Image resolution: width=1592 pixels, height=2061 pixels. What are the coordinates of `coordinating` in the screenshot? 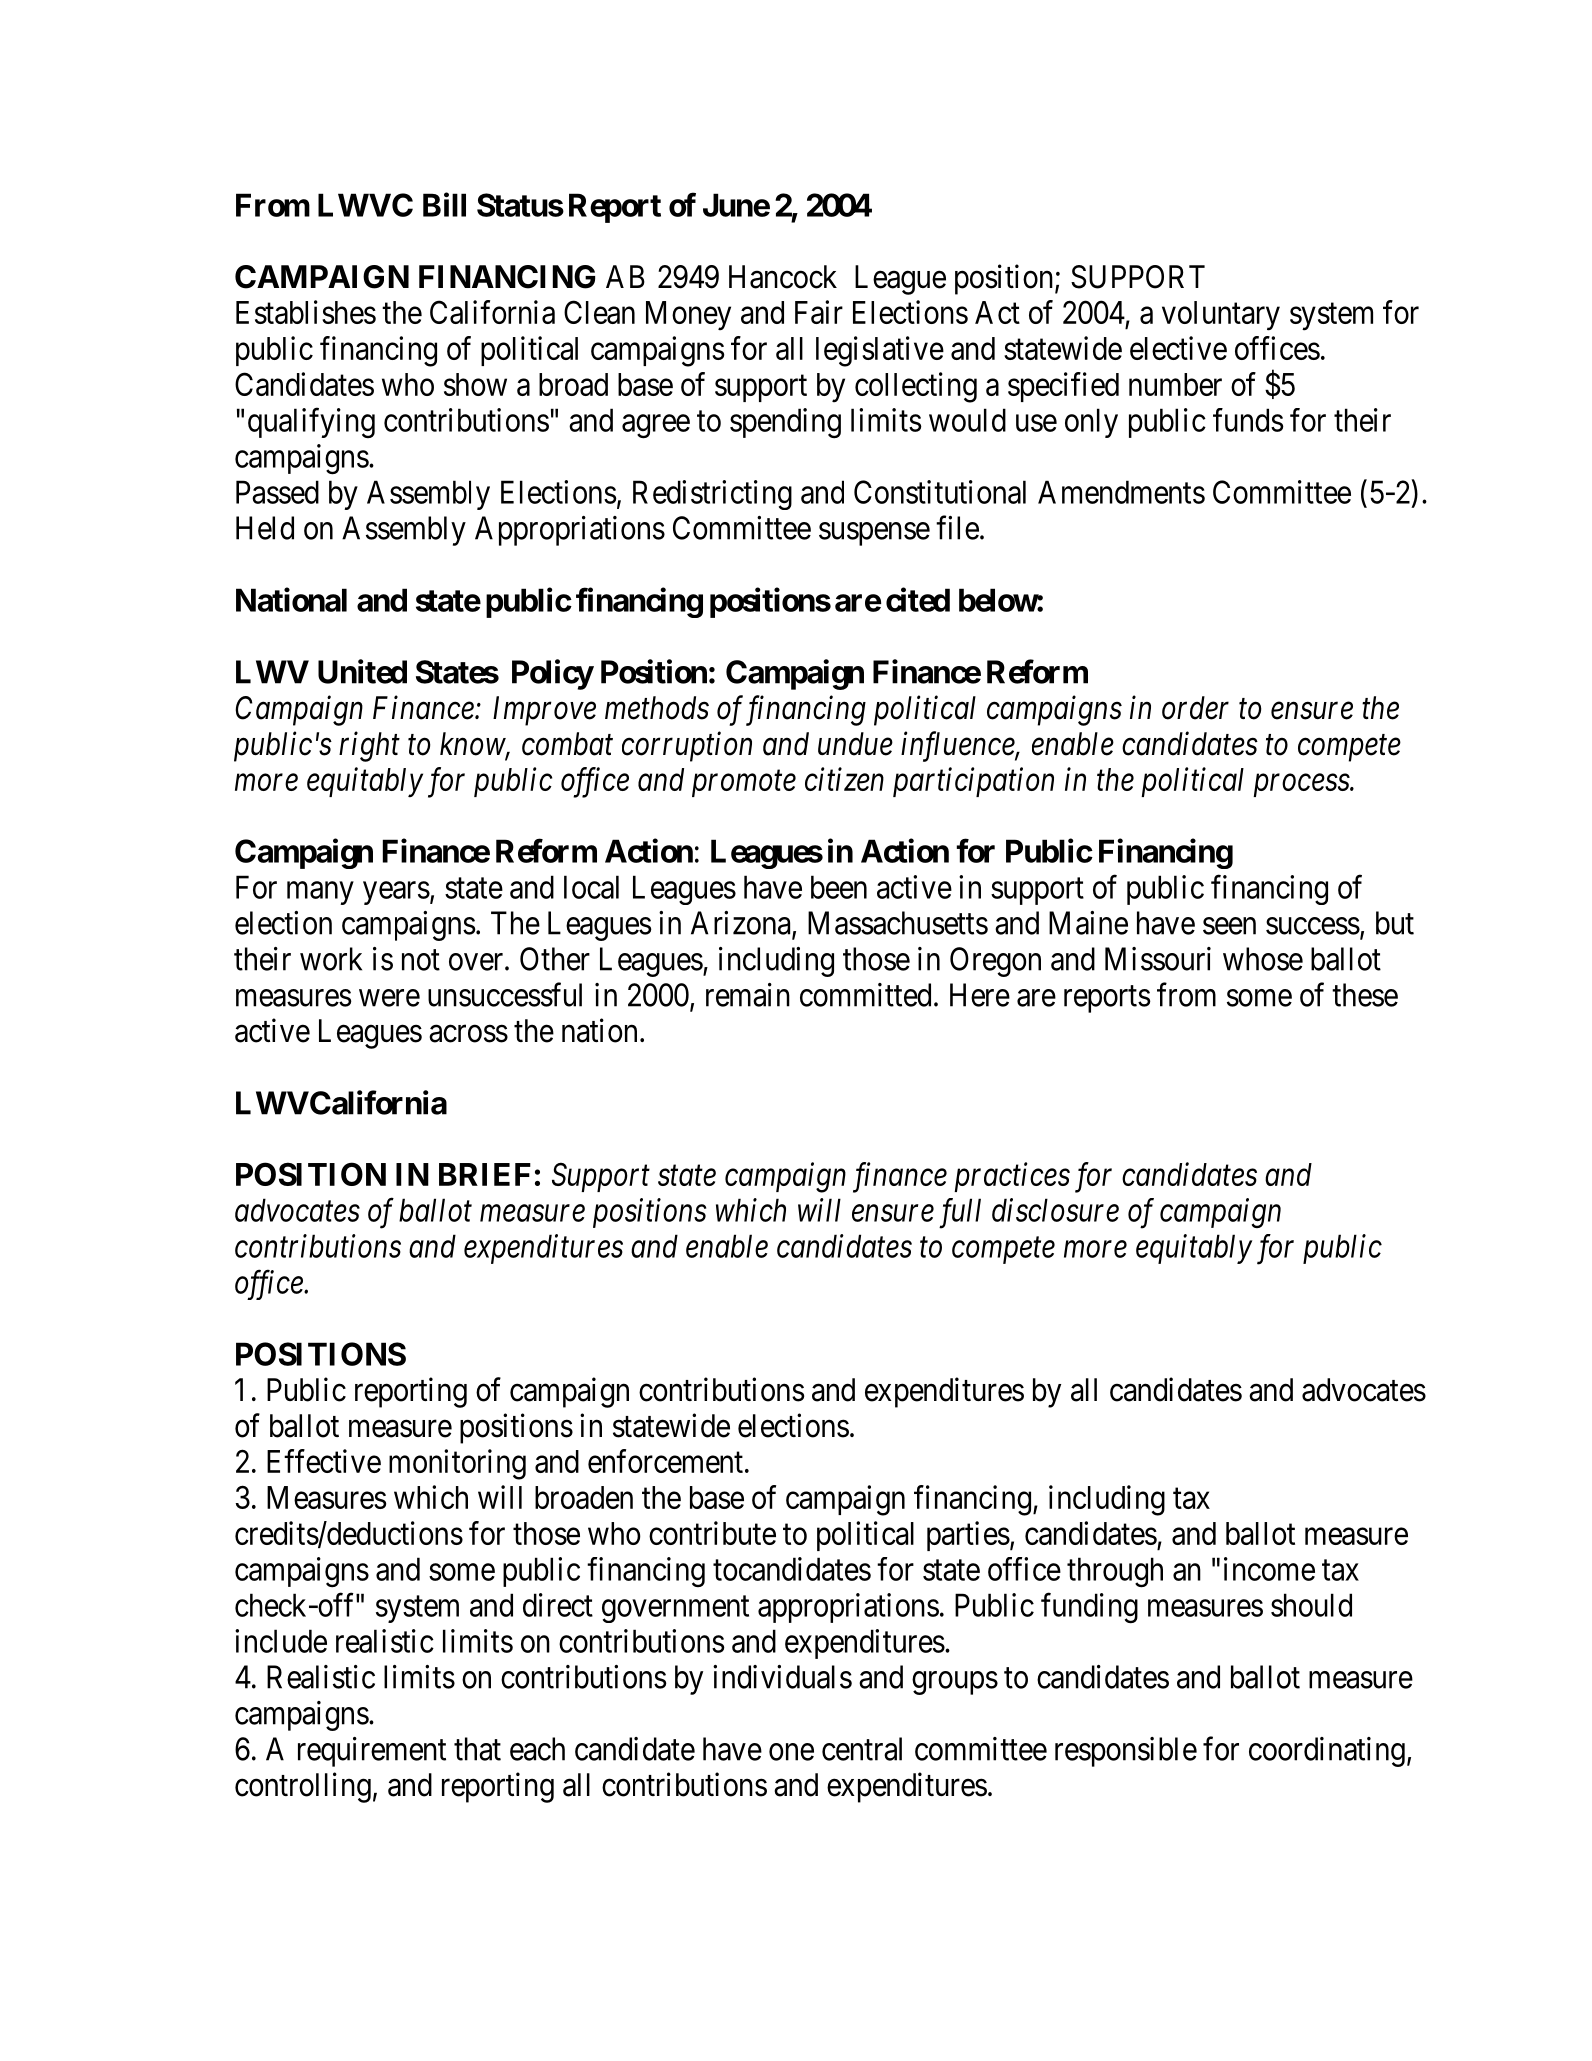 It's located at (1327, 1752).
